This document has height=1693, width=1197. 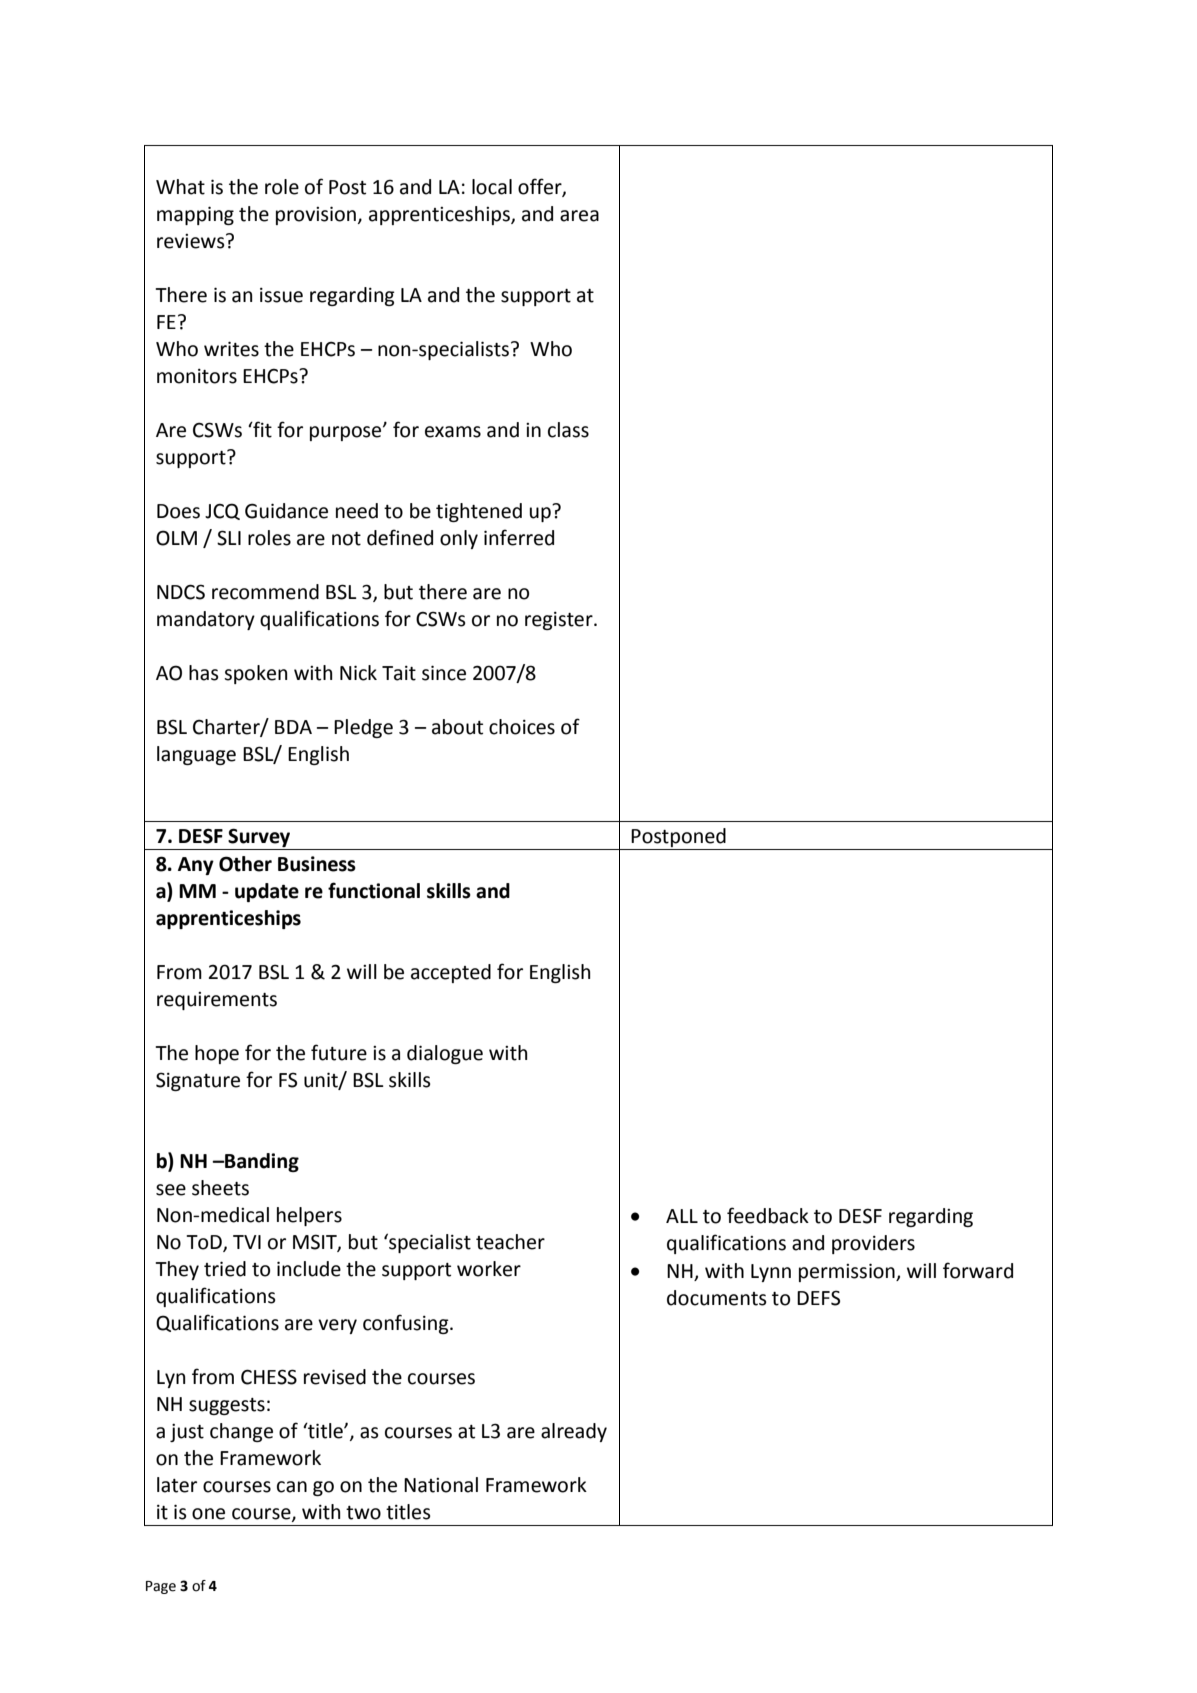 What do you see at coordinates (574, 1432) in the document?
I see `already` at bounding box center [574, 1432].
